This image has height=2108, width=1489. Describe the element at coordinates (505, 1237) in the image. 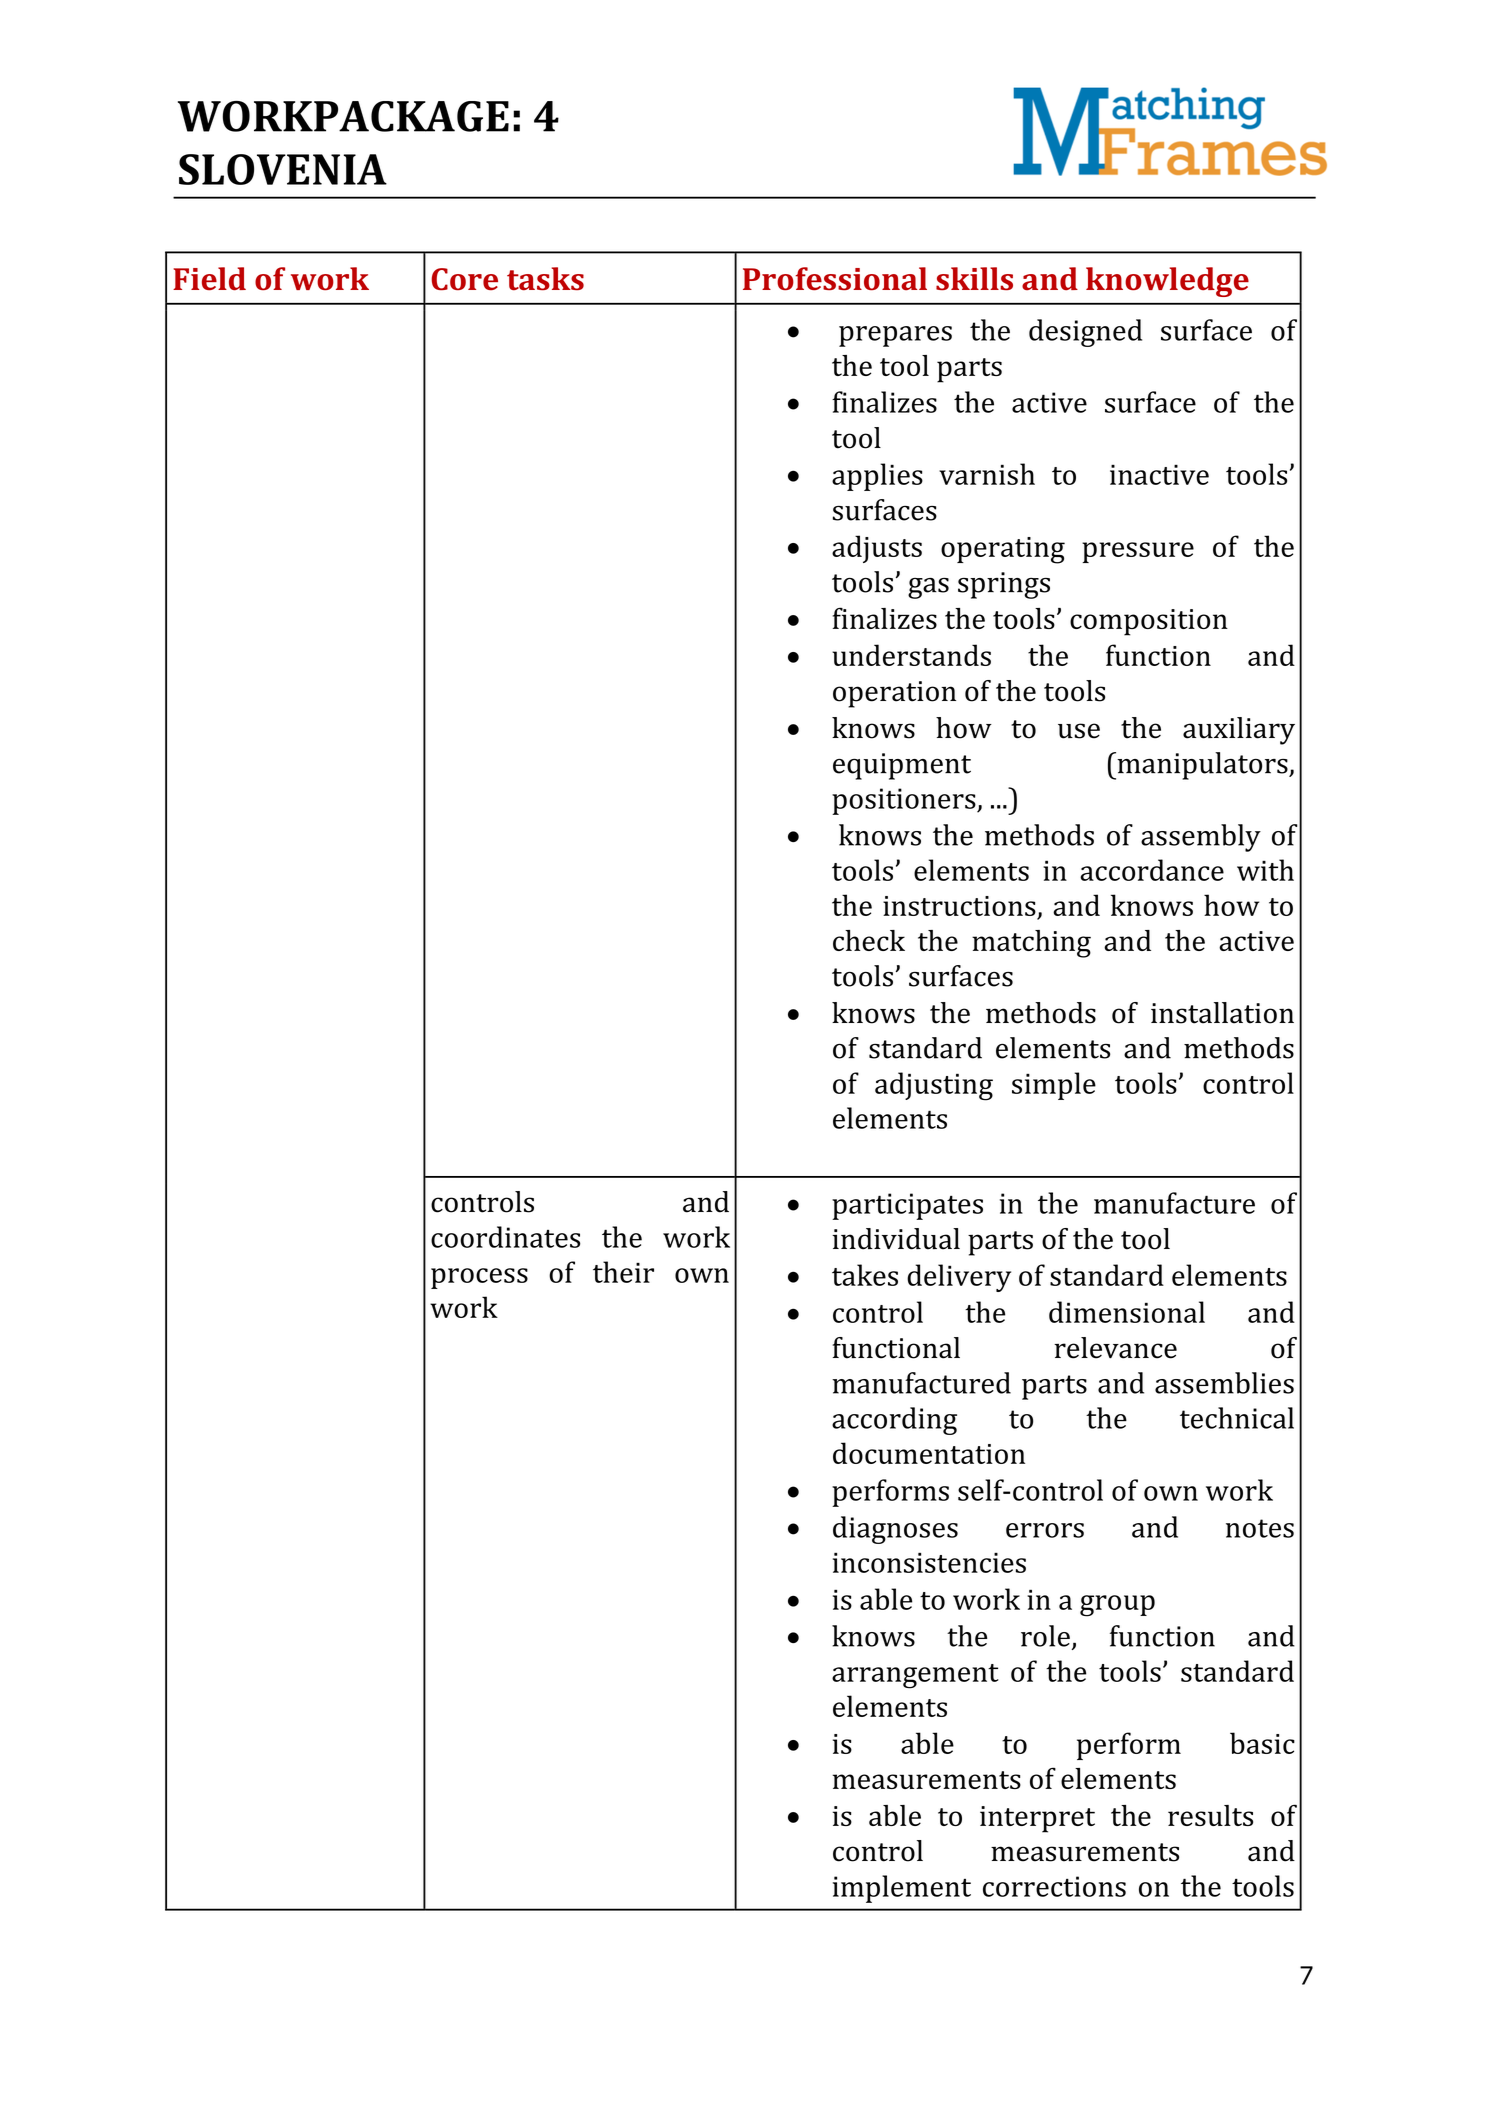

I see `coordinates` at that location.
